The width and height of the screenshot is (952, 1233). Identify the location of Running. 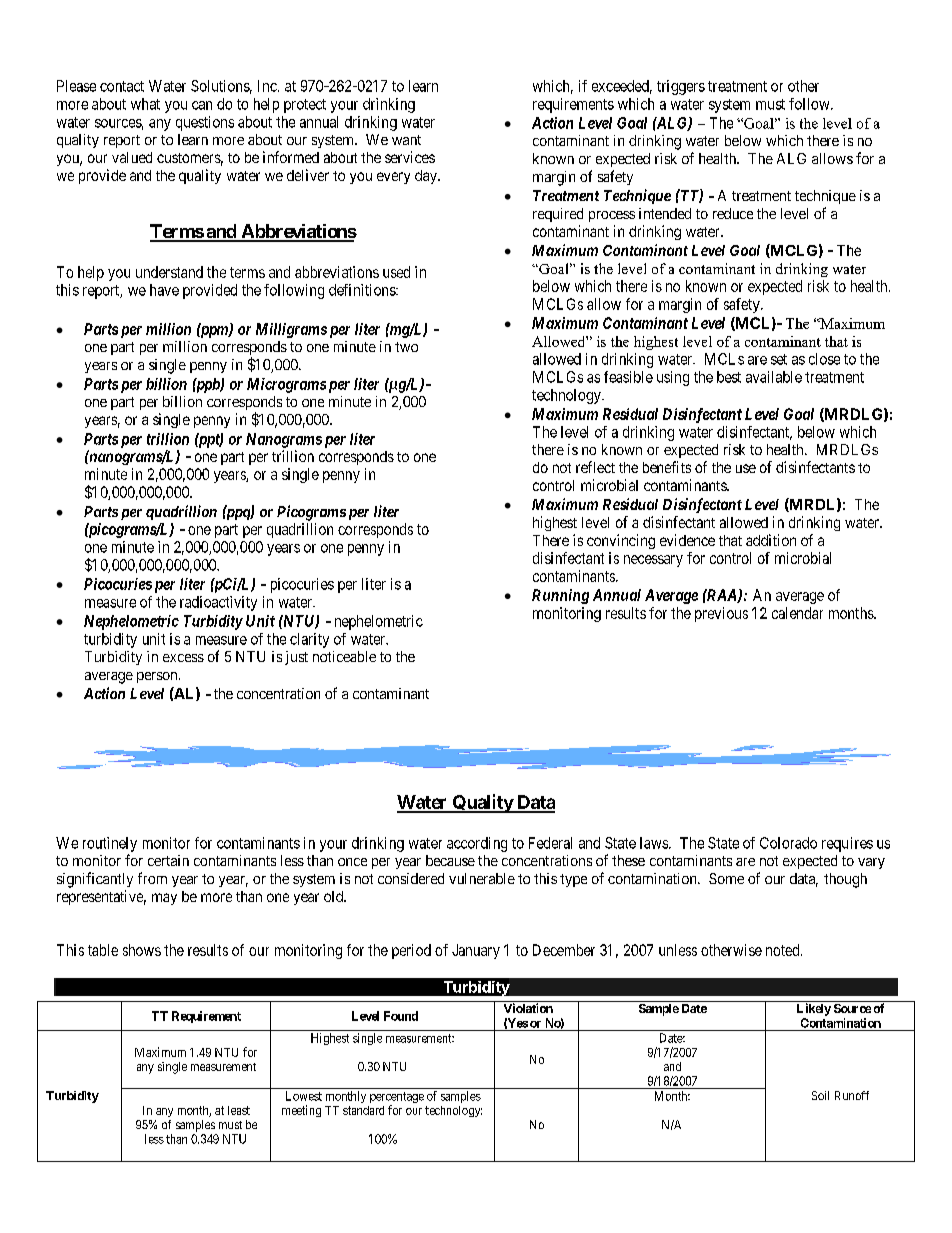
(560, 596).
